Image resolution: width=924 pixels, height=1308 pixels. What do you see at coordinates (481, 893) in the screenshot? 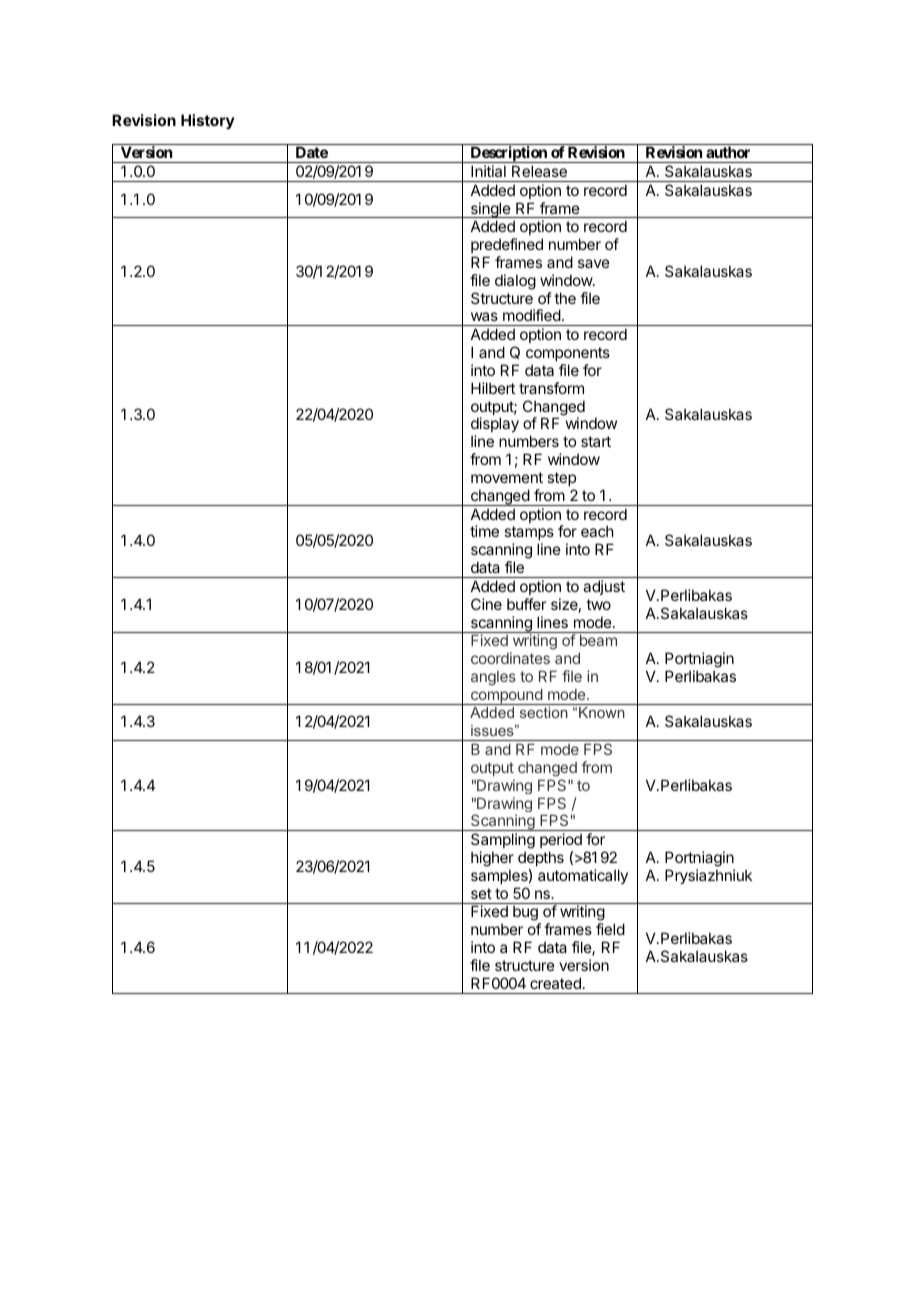
I see `set` at bounding box center [481, 893].
